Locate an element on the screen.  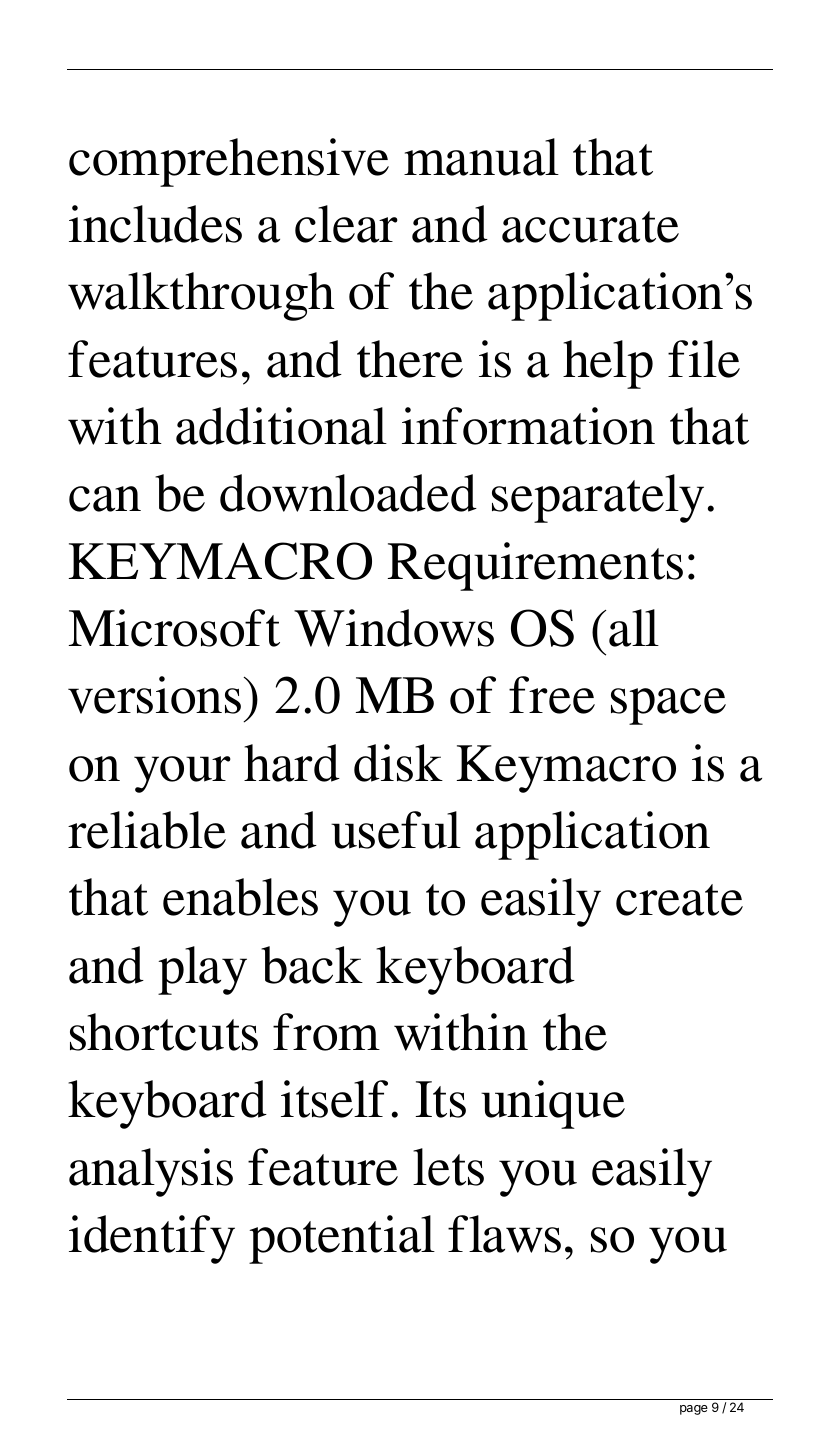
disk is located at coordinates (398, 763).
